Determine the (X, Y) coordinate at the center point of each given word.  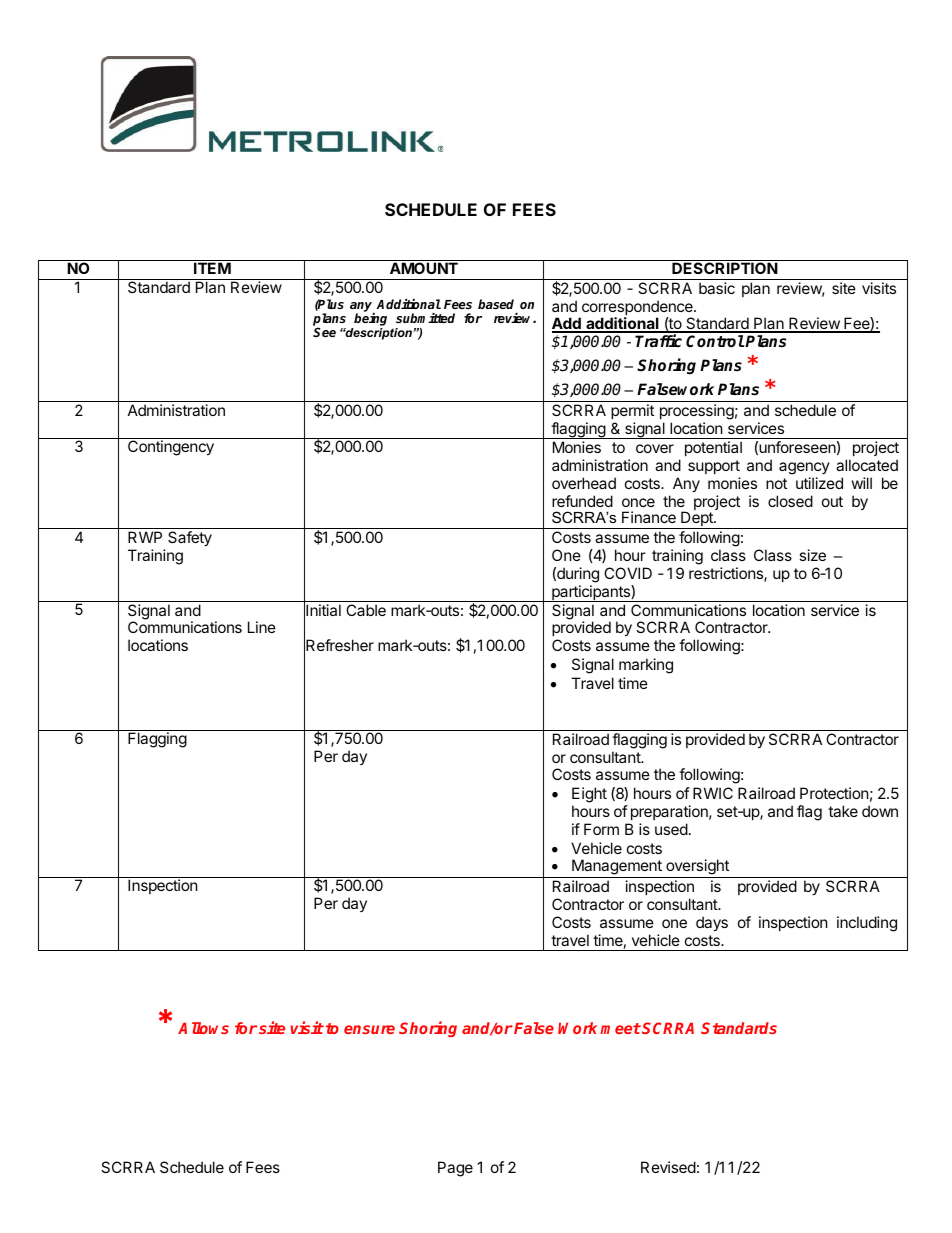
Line (262, 627)
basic (717, 288)
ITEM (212, 267)
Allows (203, 1028)
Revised (668, 1167)
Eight (589, 796)
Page (455, 1169)
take (843, 811)
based (496, 304)
